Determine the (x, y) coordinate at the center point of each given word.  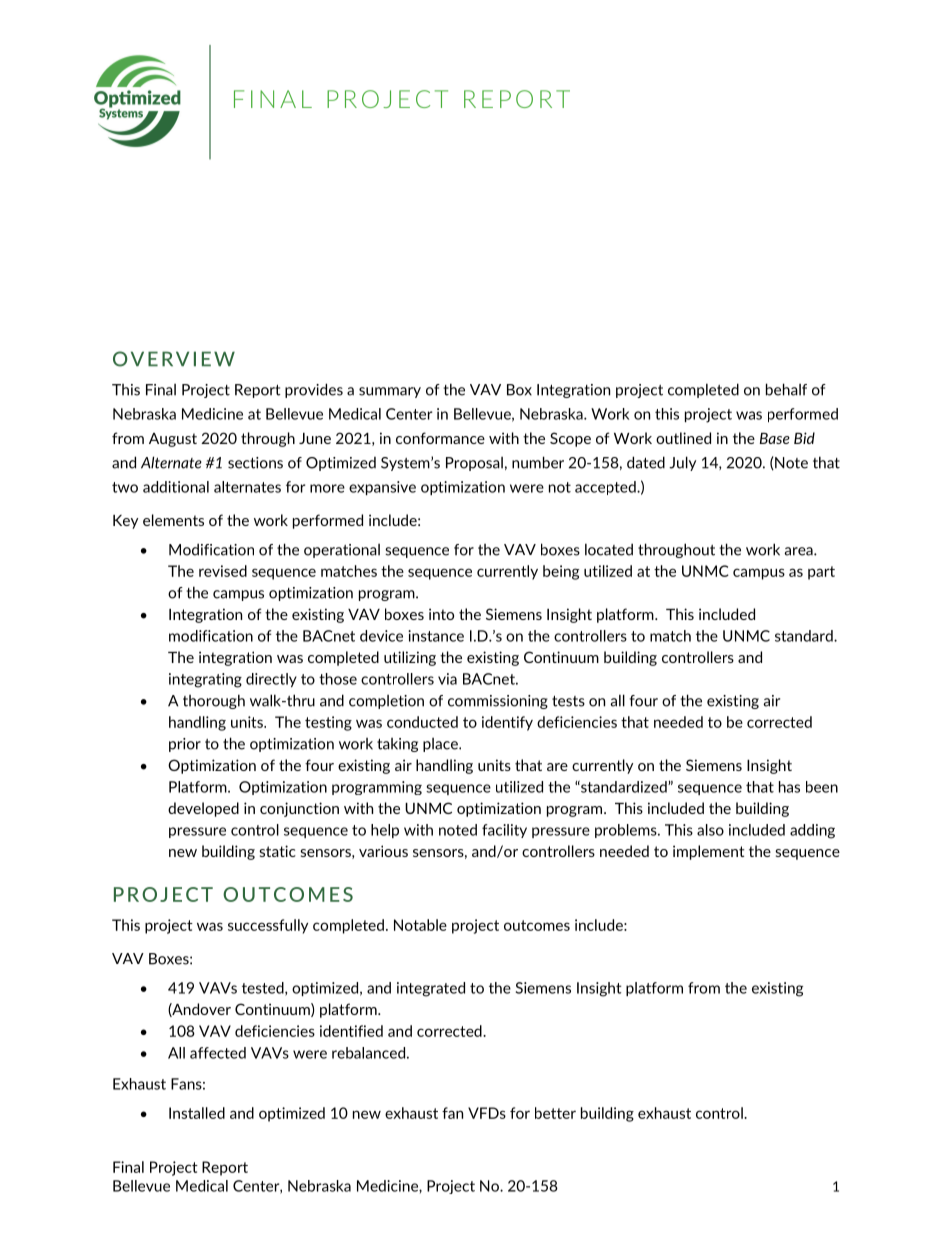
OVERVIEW (174, 359)
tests (568, 701)
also (710, 830)
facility (504, 831)
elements (173, 520)
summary (390, 392)
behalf (786, 389)
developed (203, 809)
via (447, 679)
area (799, 551)
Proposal (474, 464)
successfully (268, 926)
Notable (420, 925)
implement (708, 852)
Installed (197, 1113)
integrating (205, 680)
